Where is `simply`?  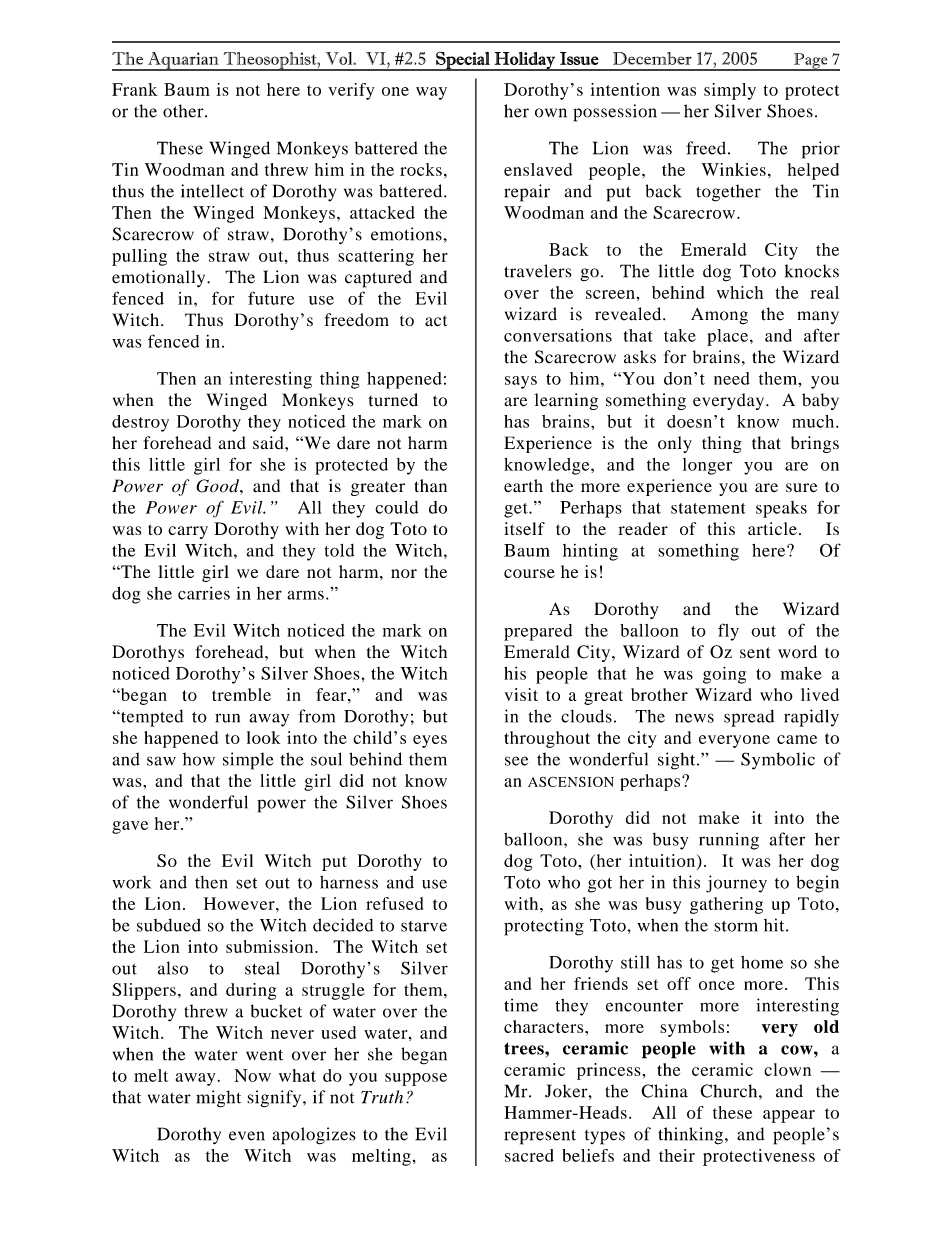 simply is located at coordinates (730, 91).
